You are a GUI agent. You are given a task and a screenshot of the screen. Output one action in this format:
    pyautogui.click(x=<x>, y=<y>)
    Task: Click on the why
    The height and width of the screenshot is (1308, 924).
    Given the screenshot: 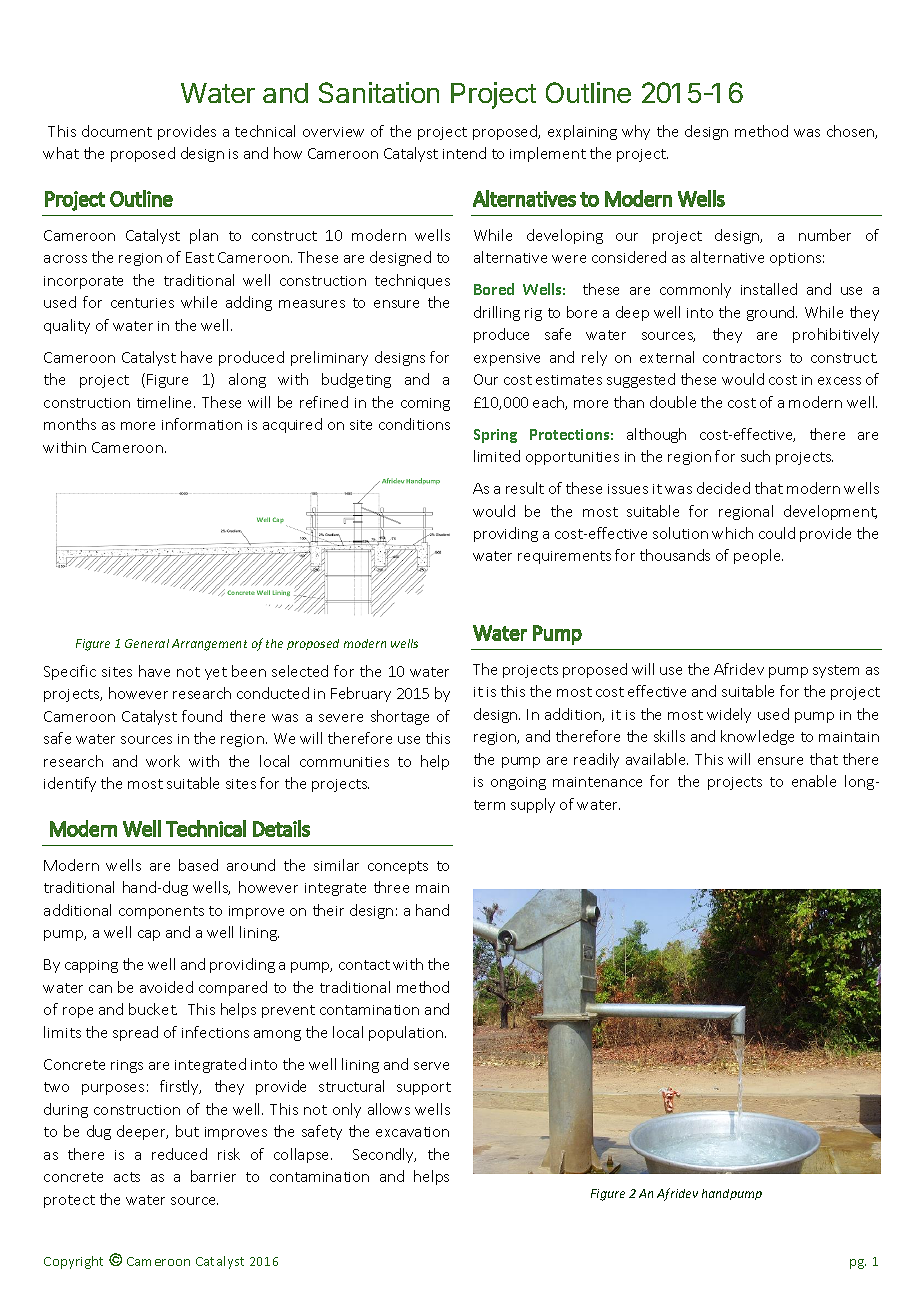 What is the action you would take?
    pyautogui.click(x=636, y=132)
